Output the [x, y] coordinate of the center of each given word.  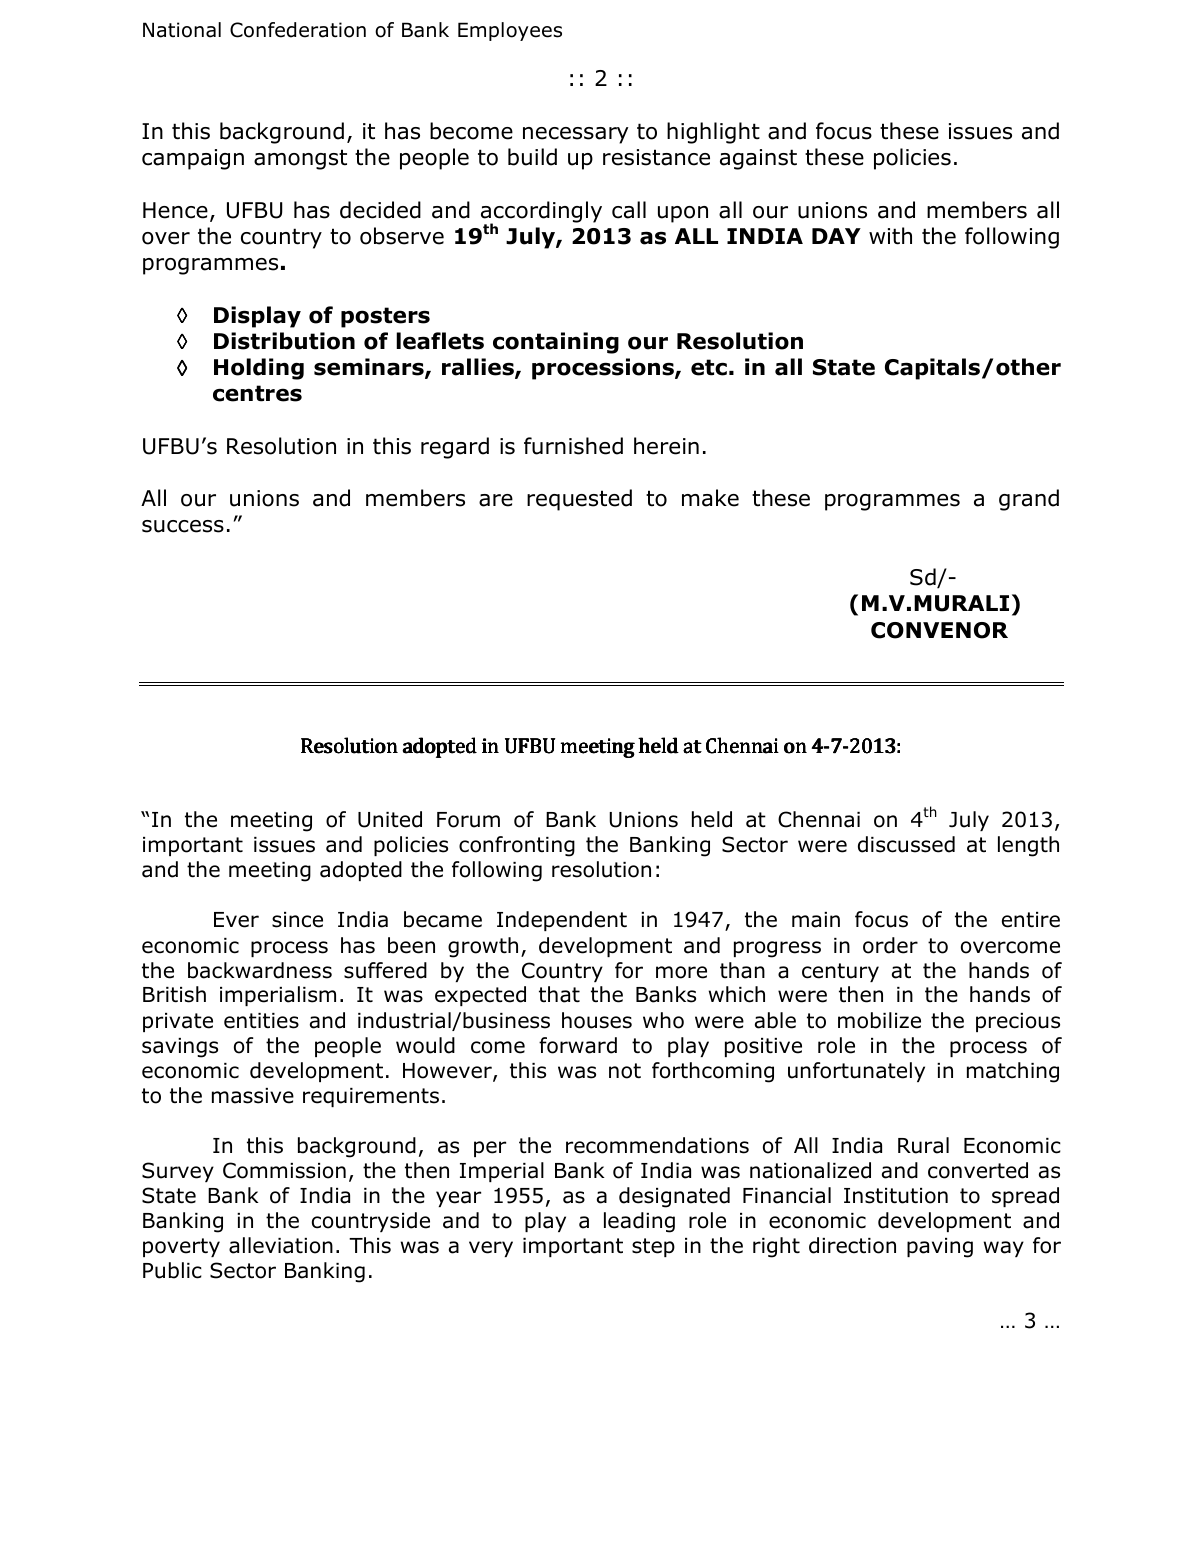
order [890, 945]
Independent [562, 921]
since [297, 920]
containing [556, 343]
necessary [575, 135]
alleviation [281, 1245]
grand [1029, 500]
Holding [259, 369]
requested [579, 500]
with [890, 236]
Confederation [298, 30]
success [183, 526]
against [758, 159]
